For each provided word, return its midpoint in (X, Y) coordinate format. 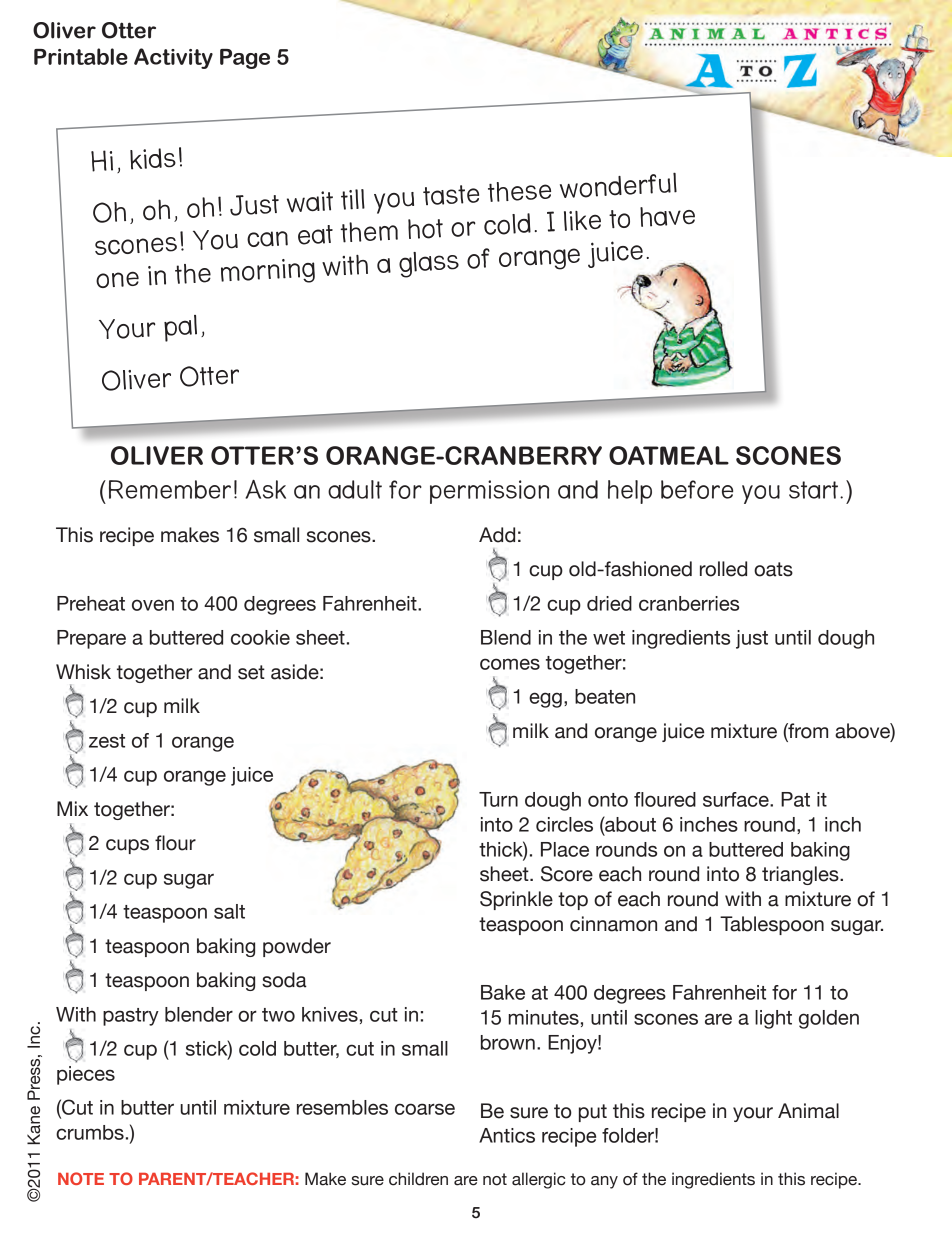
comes (510, 664)
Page (245, 59)
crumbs (90, 1132)
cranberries (689, 603)
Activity (173, 58)
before (697, 489)
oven (153, 605)
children (418, 1179)
